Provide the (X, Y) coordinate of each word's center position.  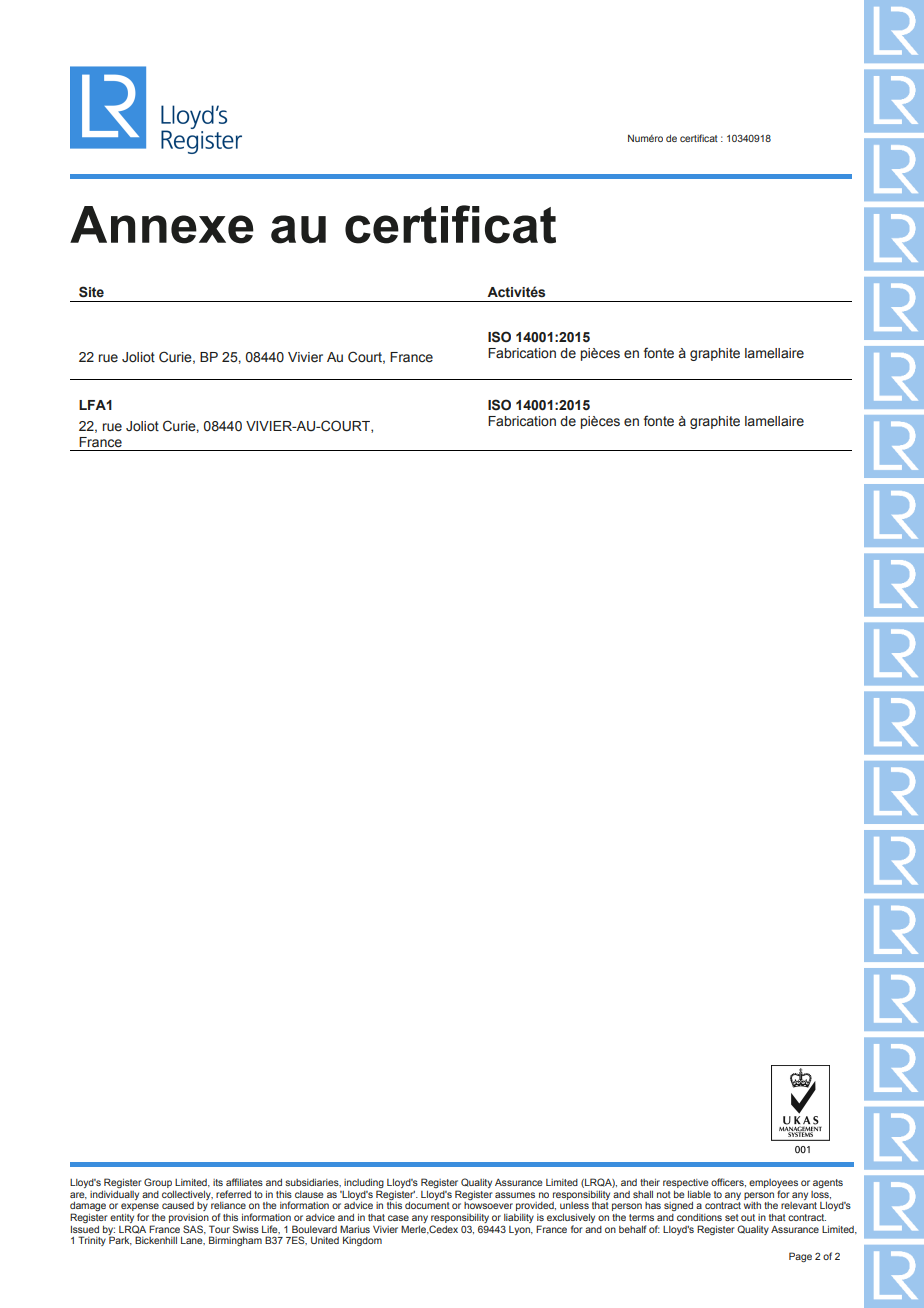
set (732, 1217)
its (218, 1182)
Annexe (162, 225)
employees (773, 1185)
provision (189, 1218)
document (427, 1205)
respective (686, 1183)
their (650, 1182)
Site (91, 292)
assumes (515, 1195)
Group (158, 1183)
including (364, 1185)
